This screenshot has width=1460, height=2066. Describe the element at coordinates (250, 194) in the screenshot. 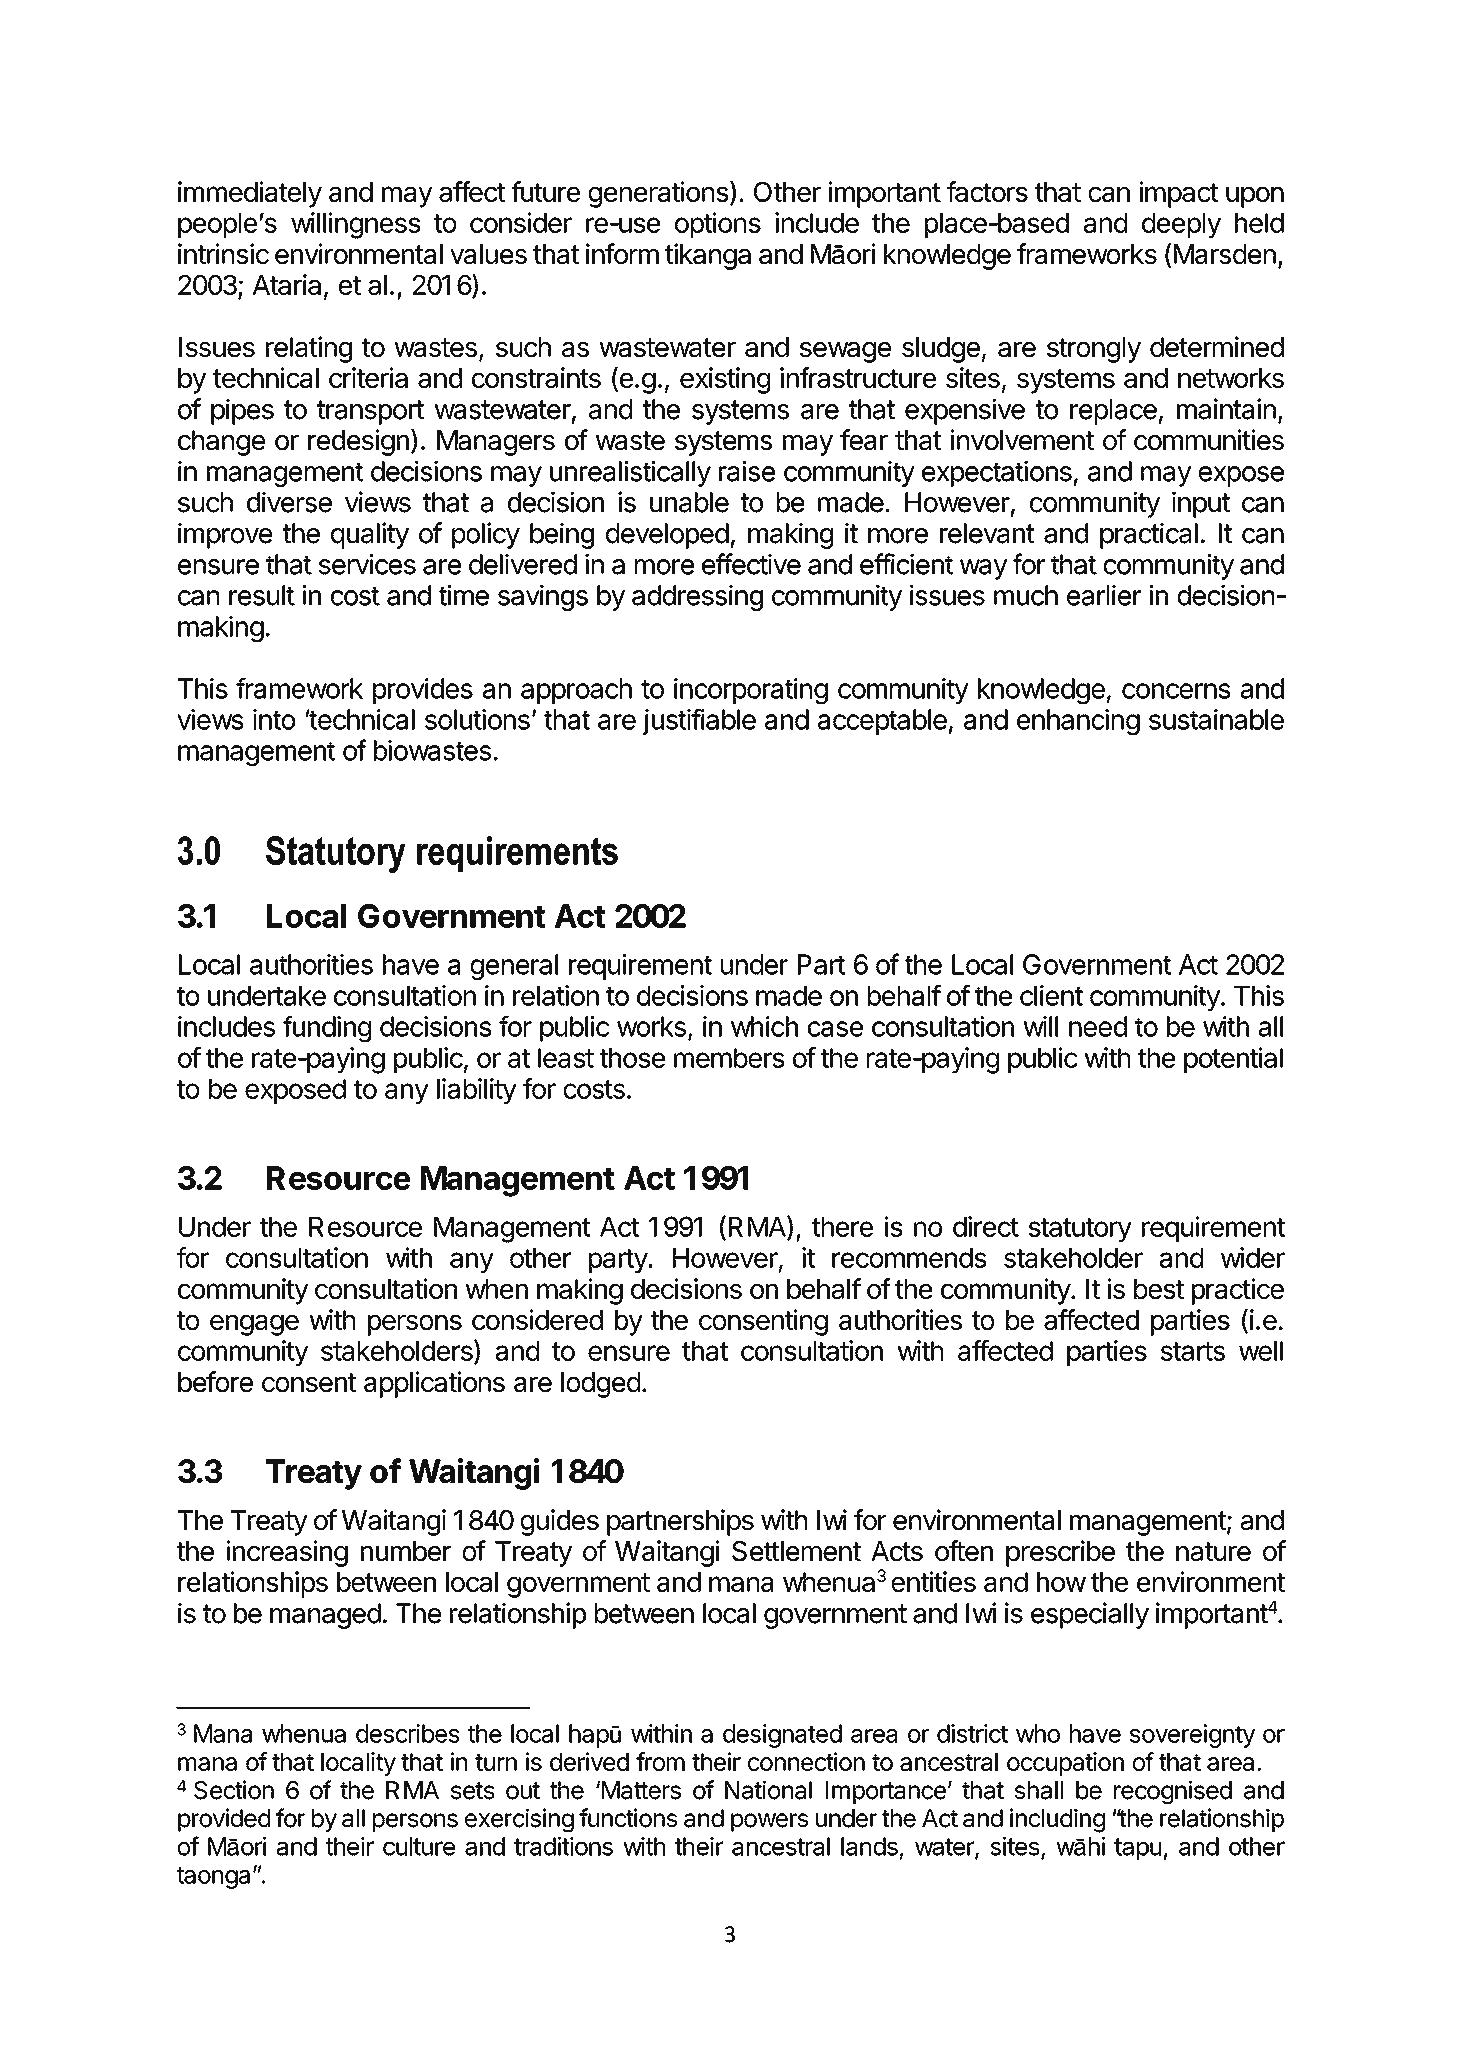

I see `immediately` at that location.
